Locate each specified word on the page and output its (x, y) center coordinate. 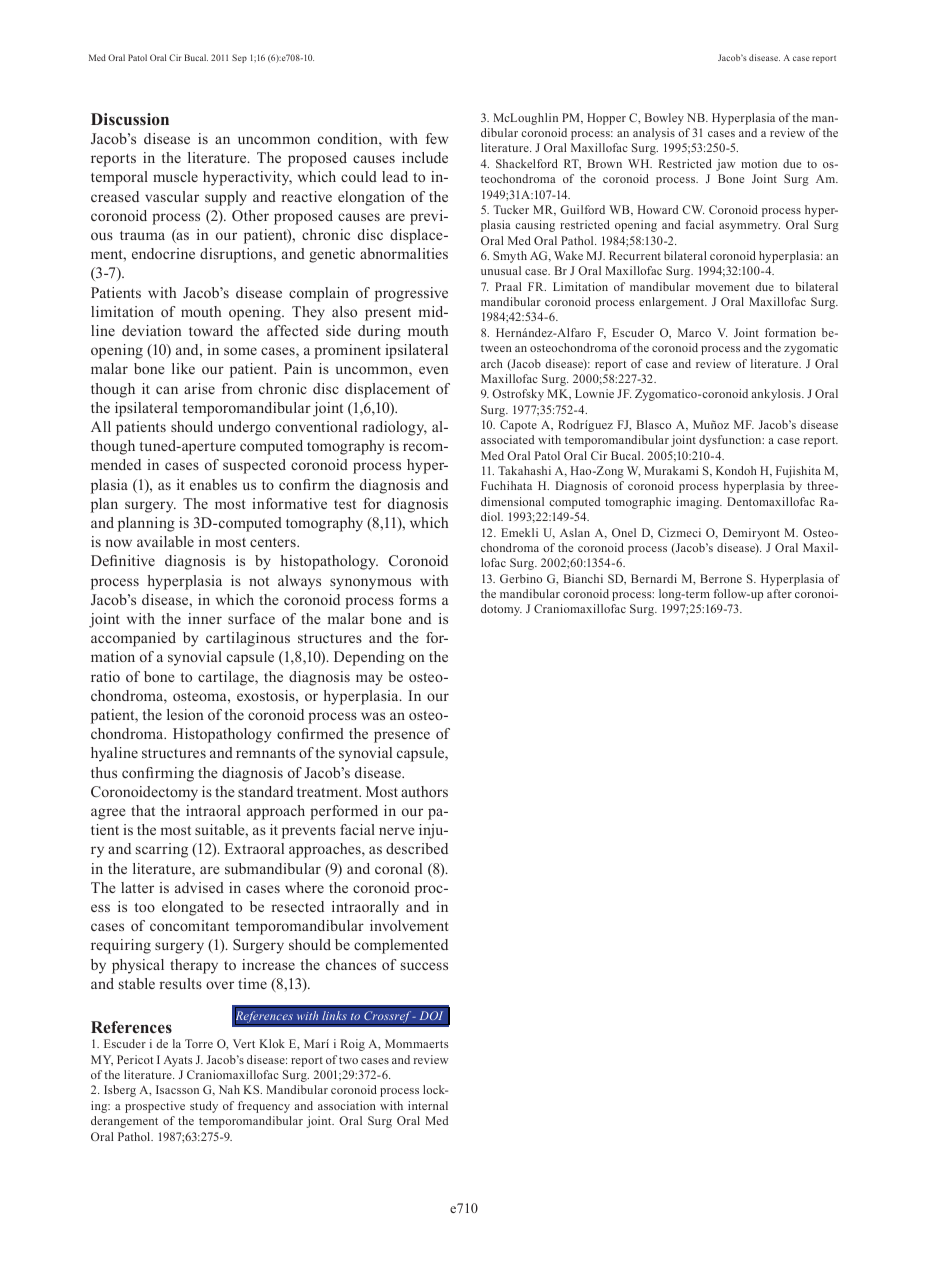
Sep (239, 58)
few (437, 138)
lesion (185, 714)
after (779, 593)
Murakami (671, 470)
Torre (199, 1043)
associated (507, 439)
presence (402, 737)
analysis (654, 134)
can (167, 390)
